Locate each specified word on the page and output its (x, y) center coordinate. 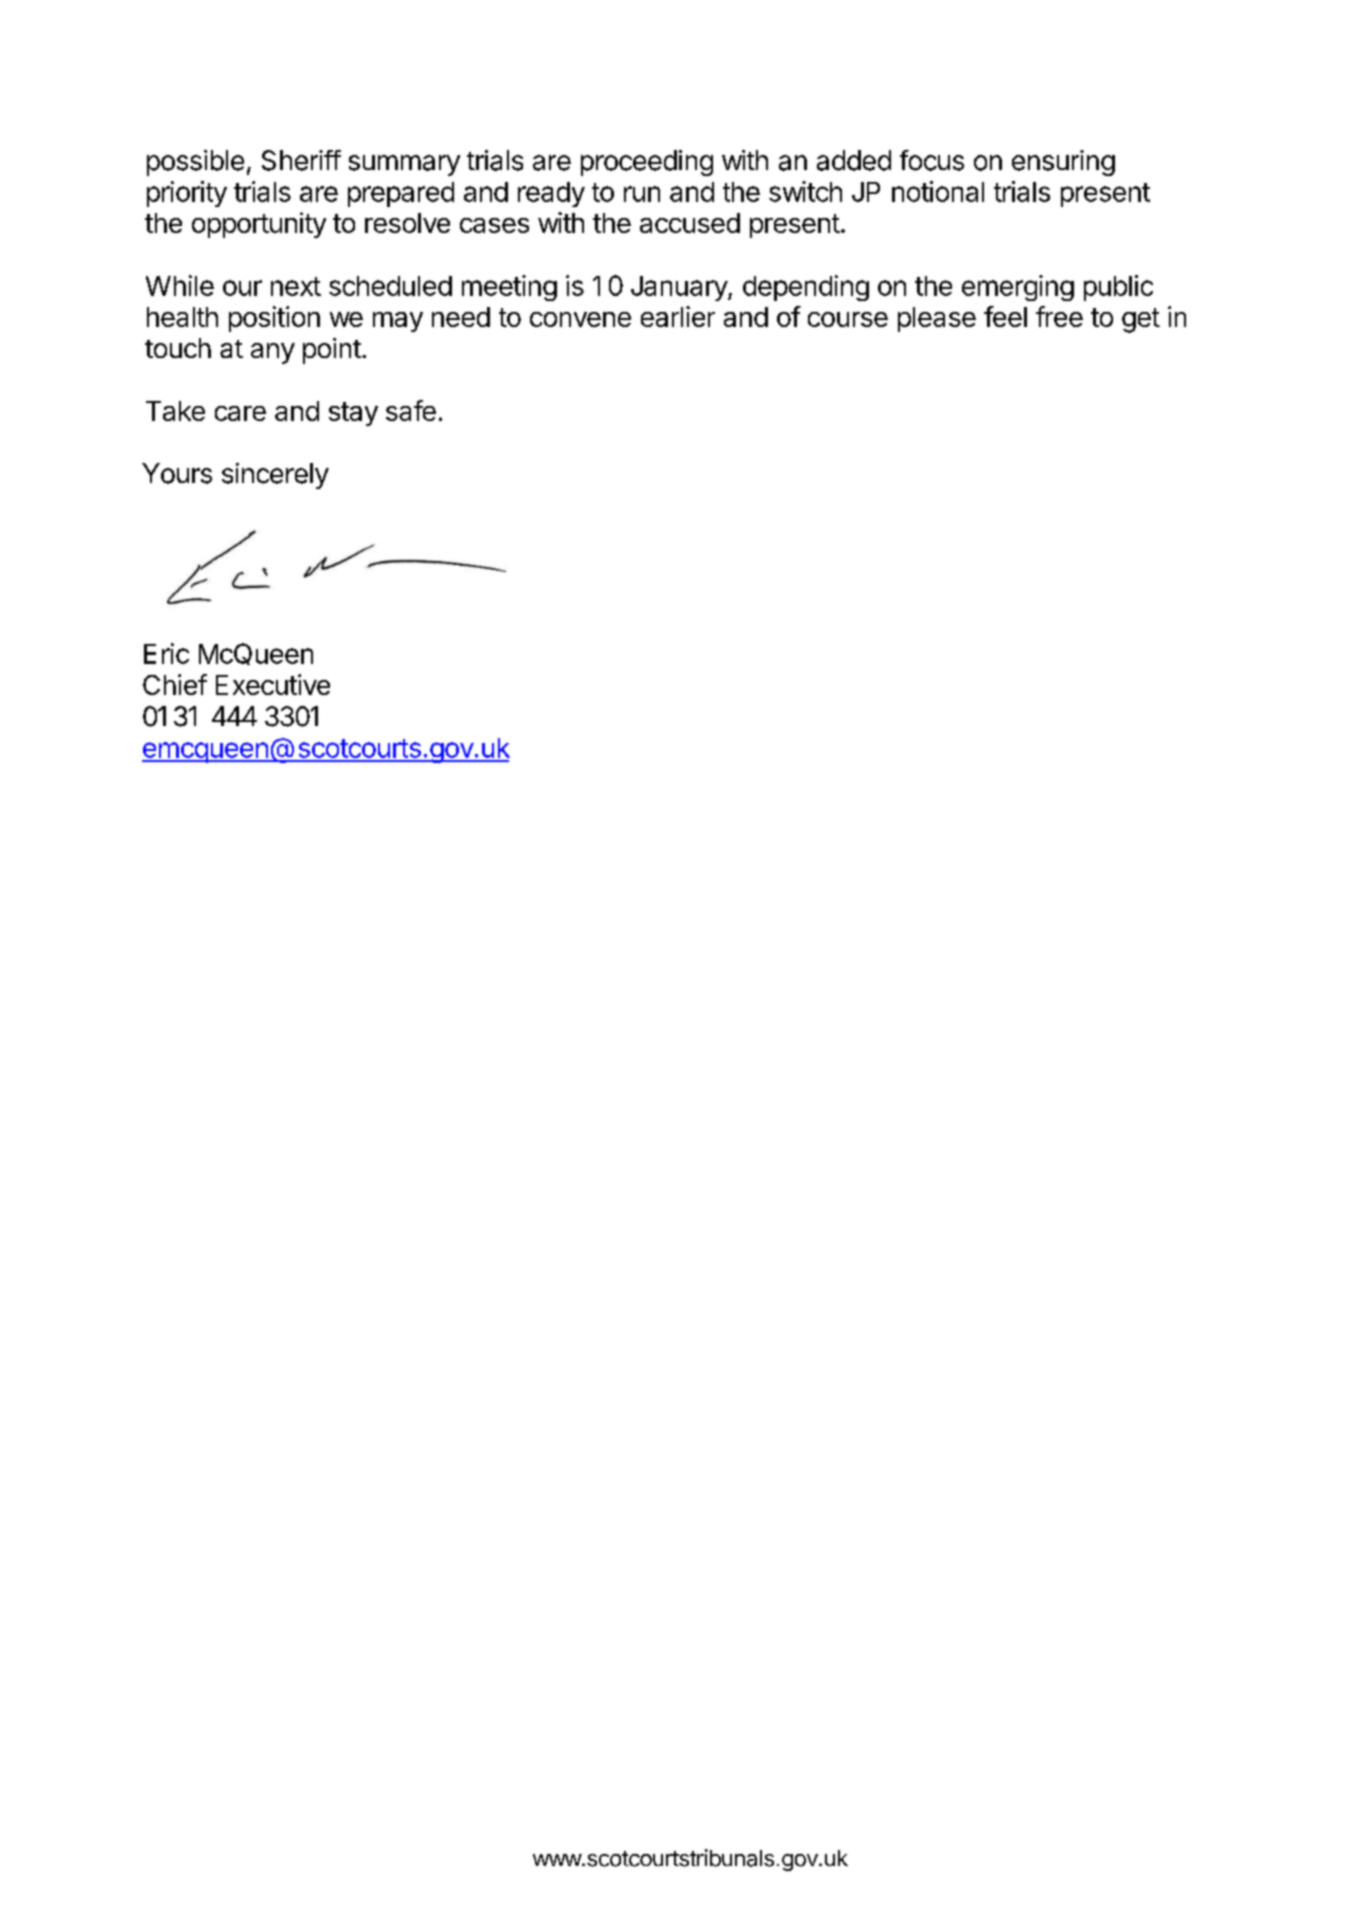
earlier (678, 316)
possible (195, 163)
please (937, 319)
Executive (273, 684)
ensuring (1063, 163)
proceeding (647, 163)
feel (1005, 316)
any (273, 353)
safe (411, 410)
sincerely (275, 476)
